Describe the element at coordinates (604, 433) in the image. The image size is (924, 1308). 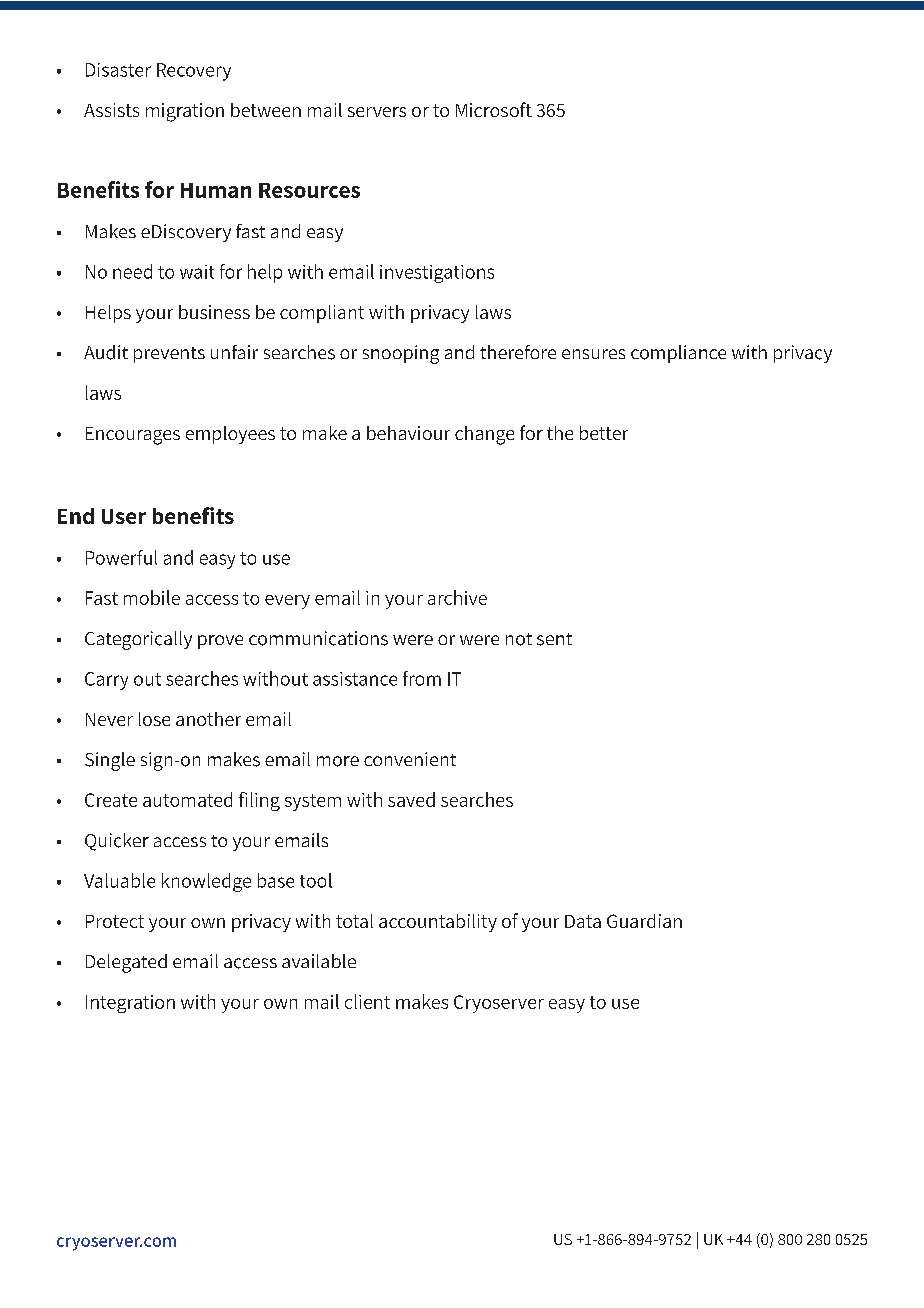
I see `better` at that location.
